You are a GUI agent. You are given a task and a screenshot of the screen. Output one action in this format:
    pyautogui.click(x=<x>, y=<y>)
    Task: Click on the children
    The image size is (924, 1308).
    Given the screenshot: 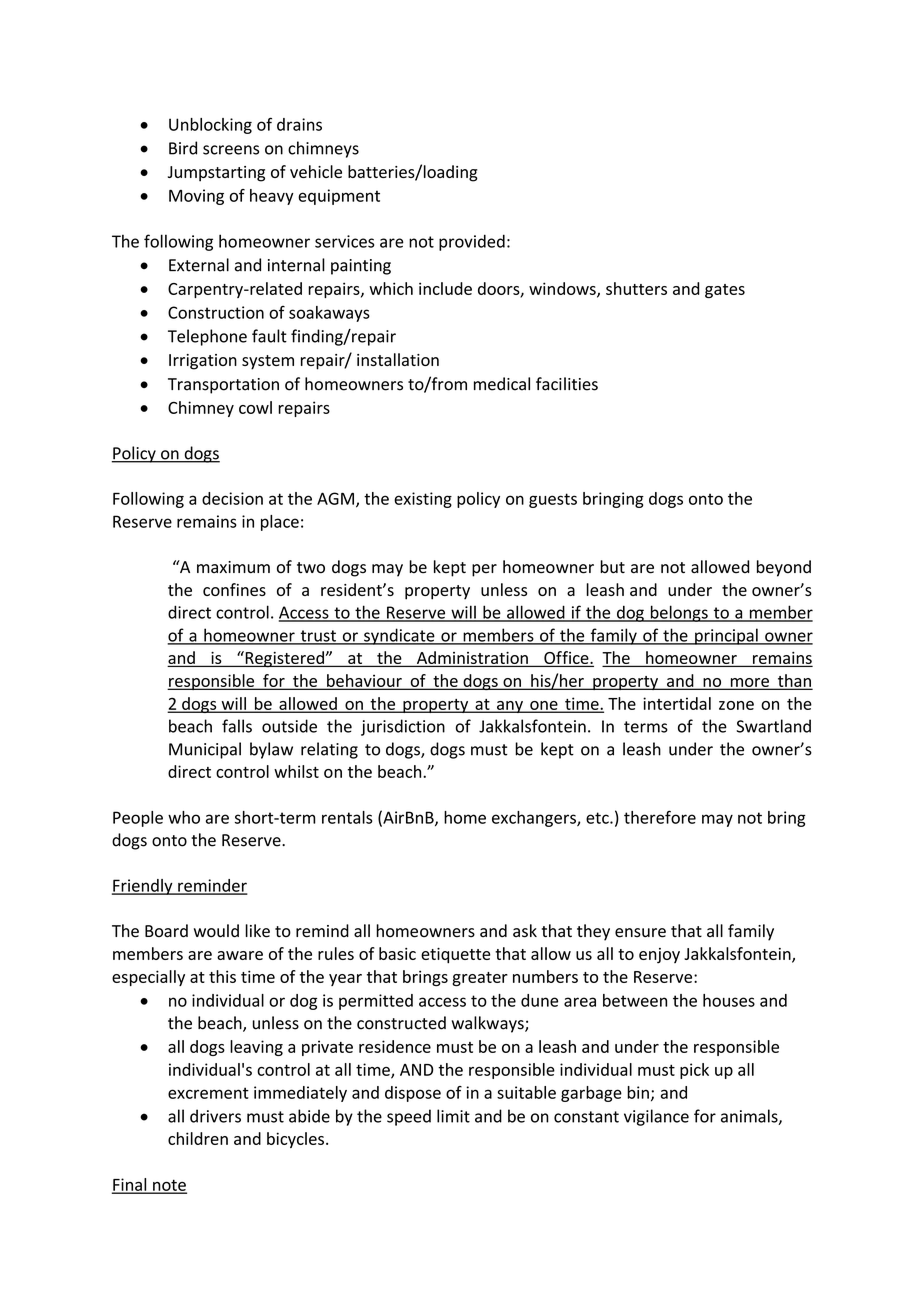 What is the action you would take?
    pyautogui.click(x=198, y=1138)
